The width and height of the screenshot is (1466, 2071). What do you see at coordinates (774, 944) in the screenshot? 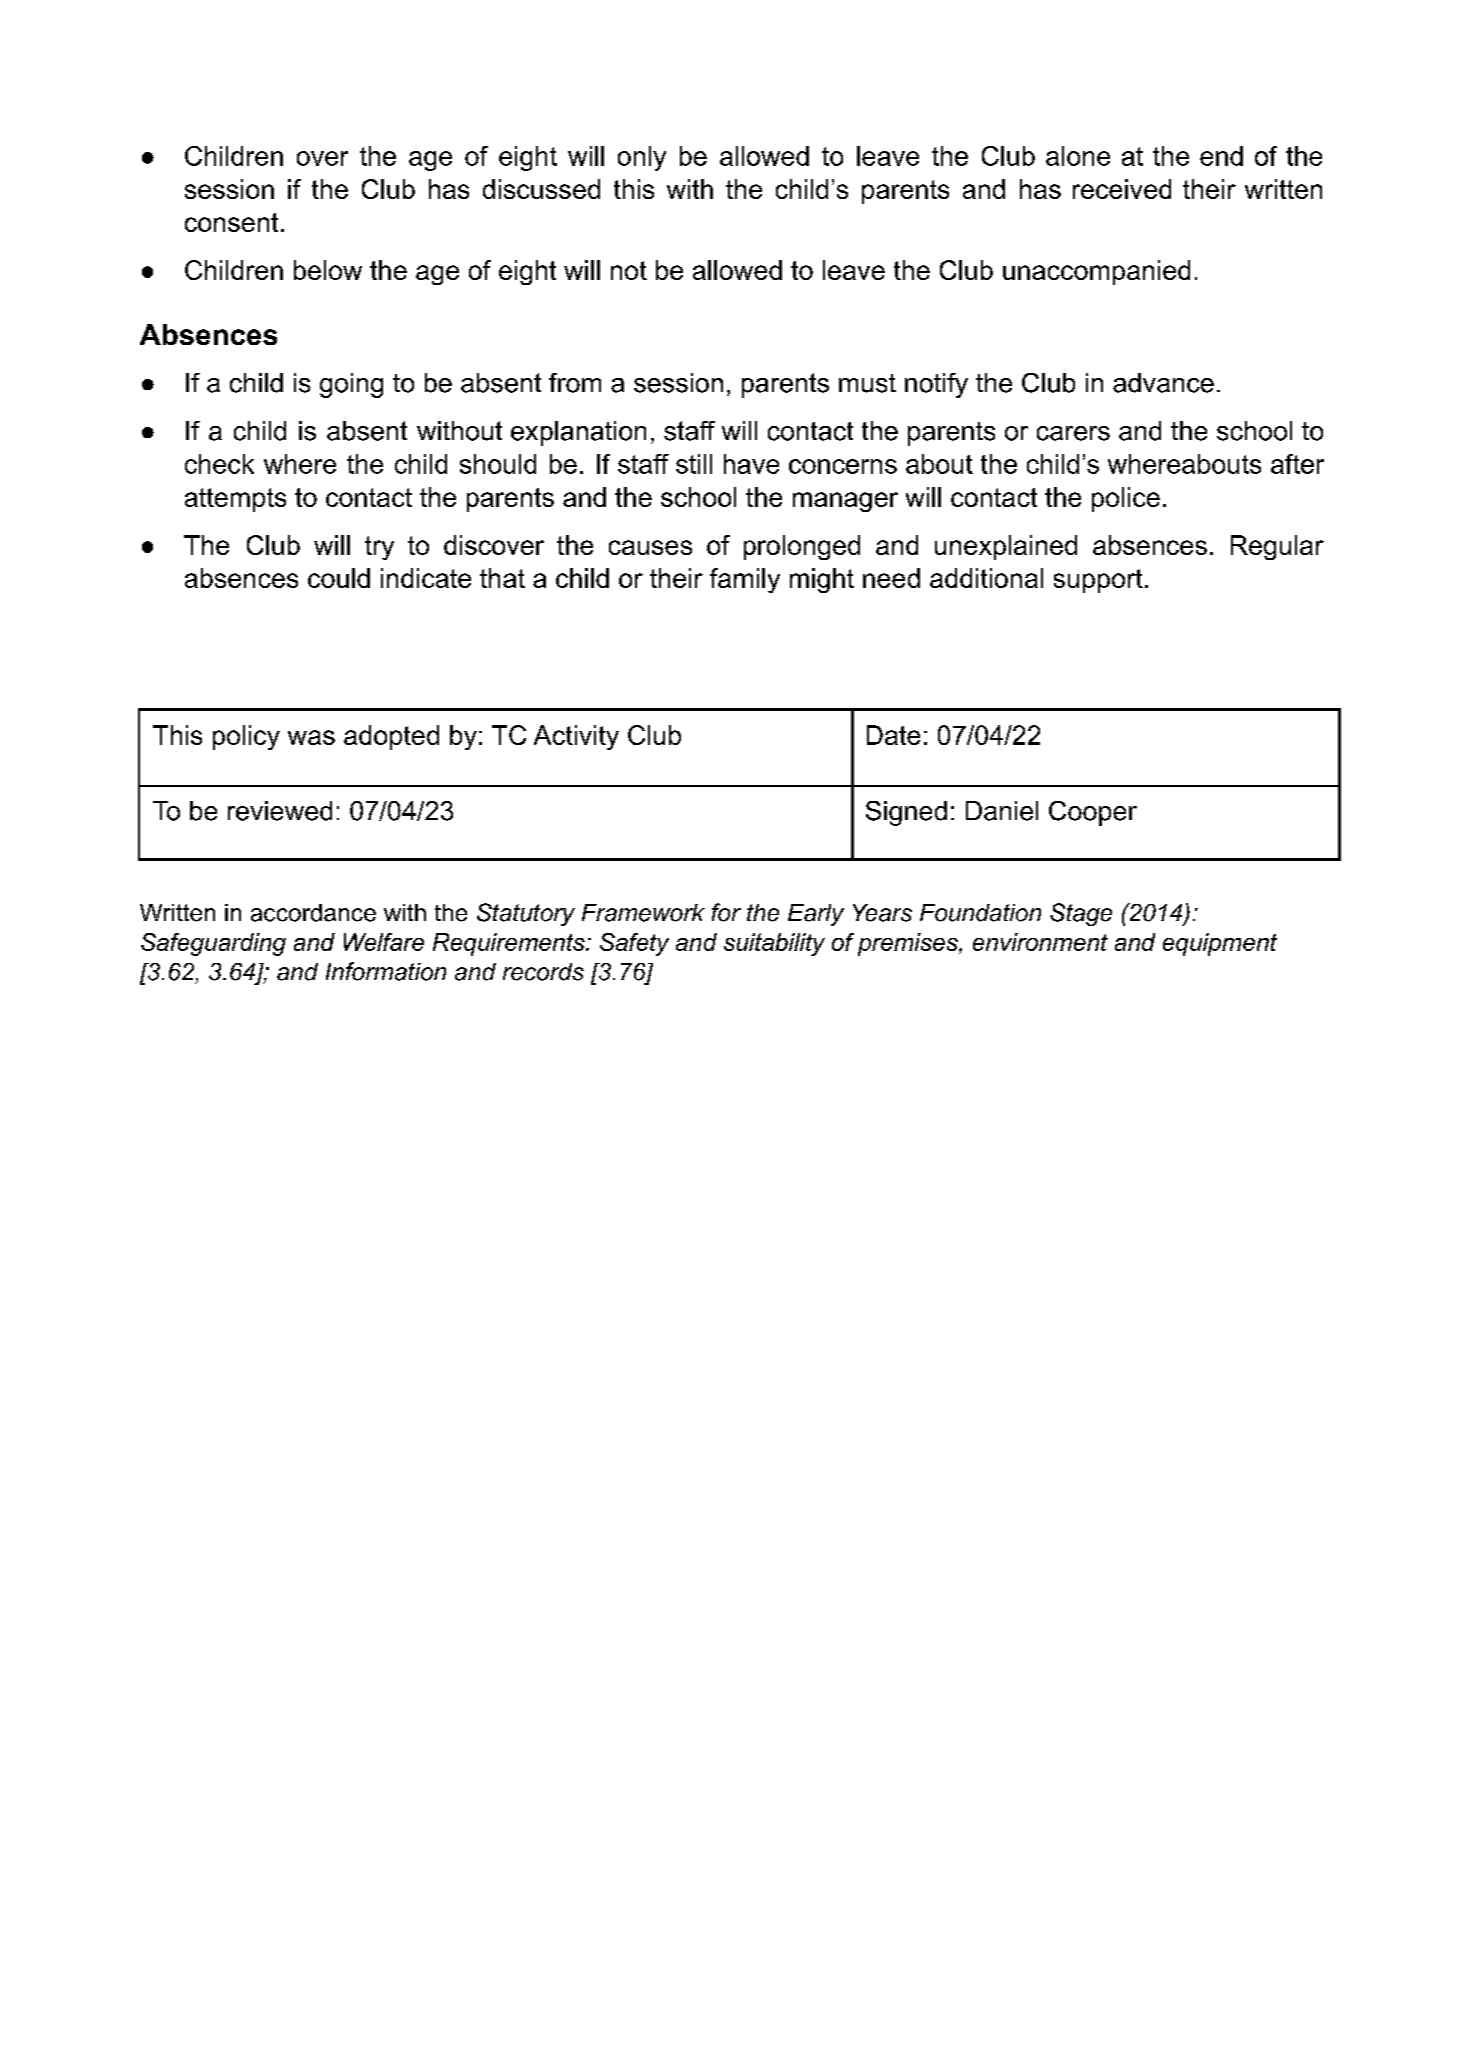
I see `suitability` at bounding box center [774, 944].
